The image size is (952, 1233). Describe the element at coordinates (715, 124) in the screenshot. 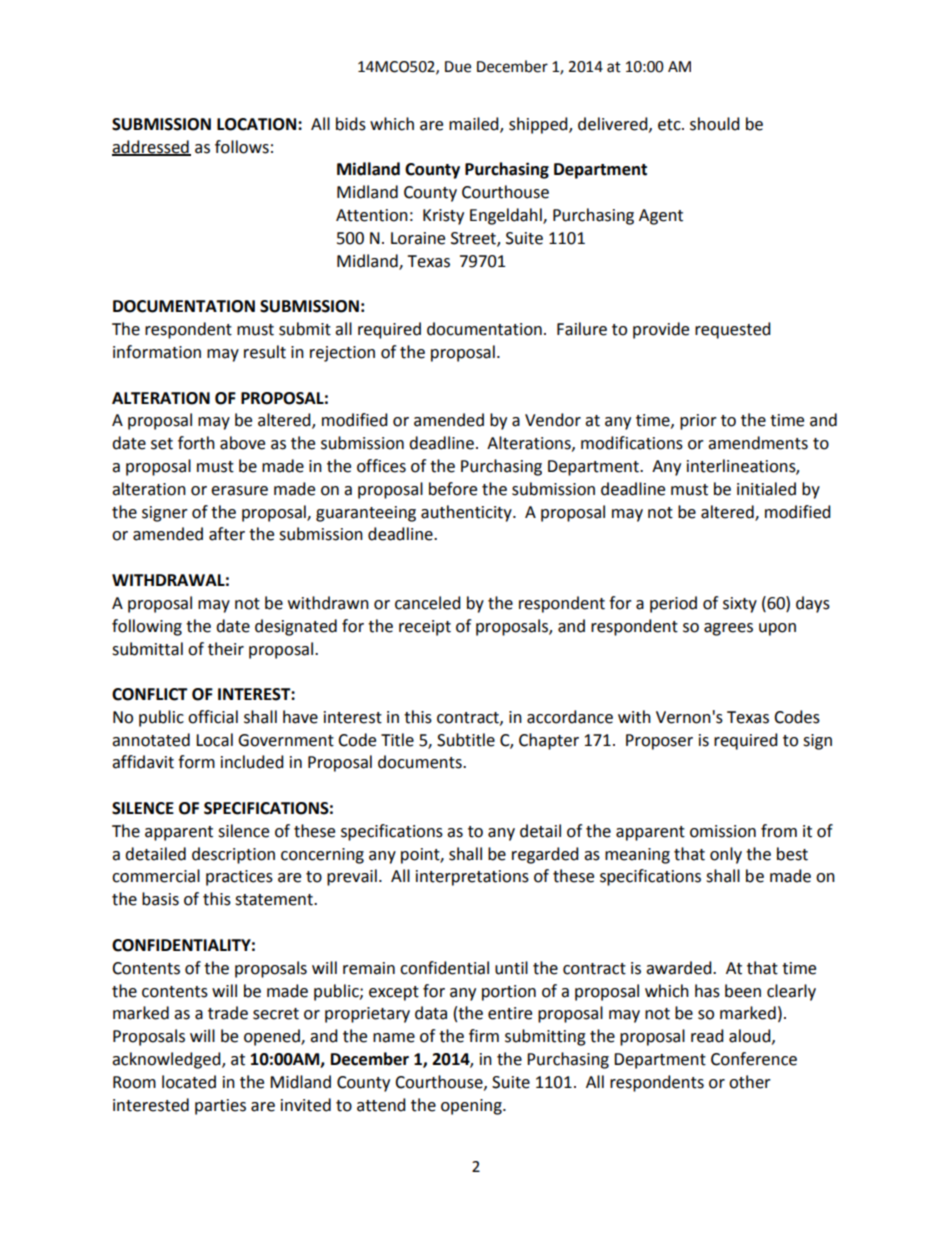

I see `should` at that location.
